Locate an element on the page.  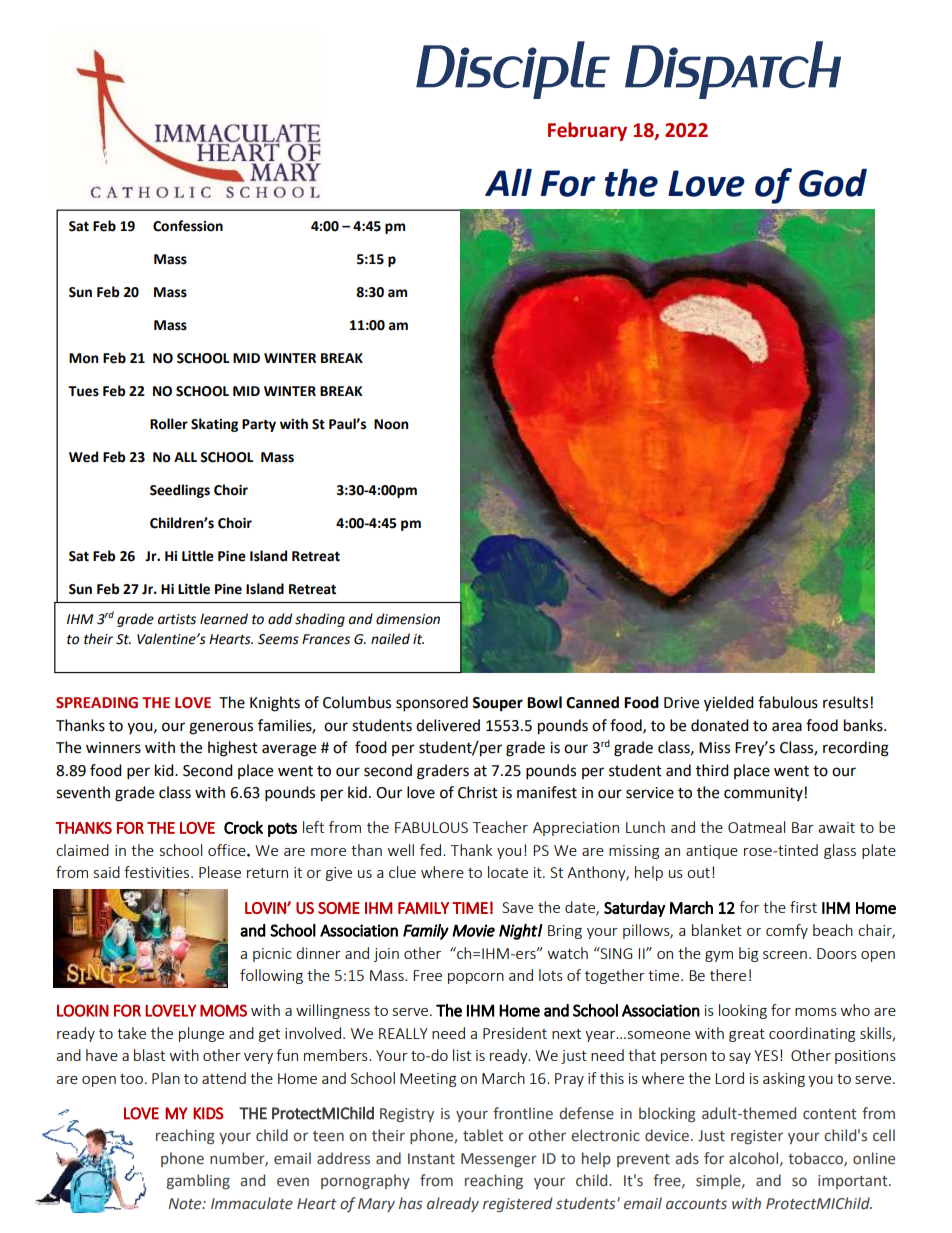
Seedlings is located at coordinates (180, 491).
